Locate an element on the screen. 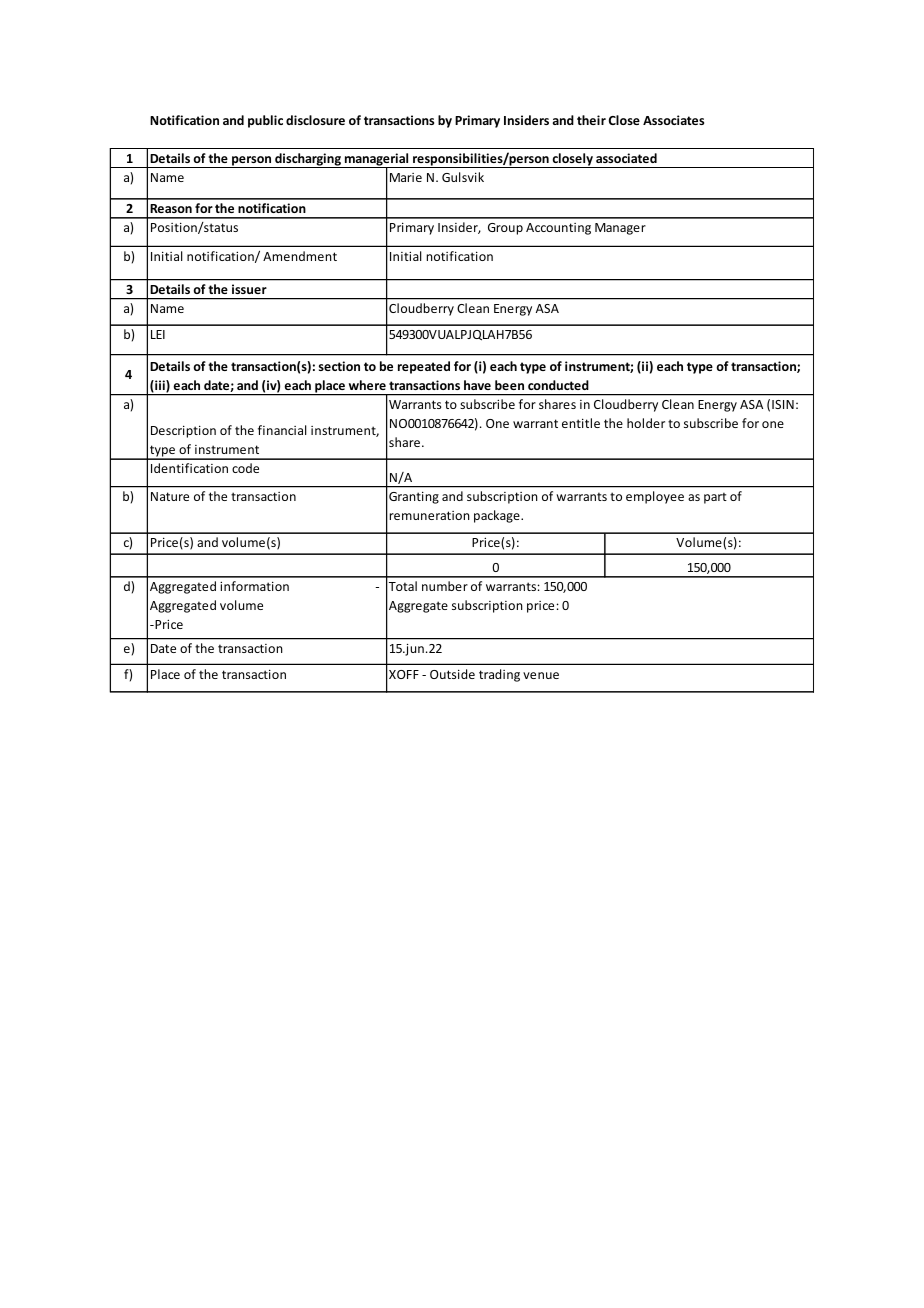 Image resolution: width=924 pixels, height=1308 pixels. ISIN is located at coordinates (783, 404).
